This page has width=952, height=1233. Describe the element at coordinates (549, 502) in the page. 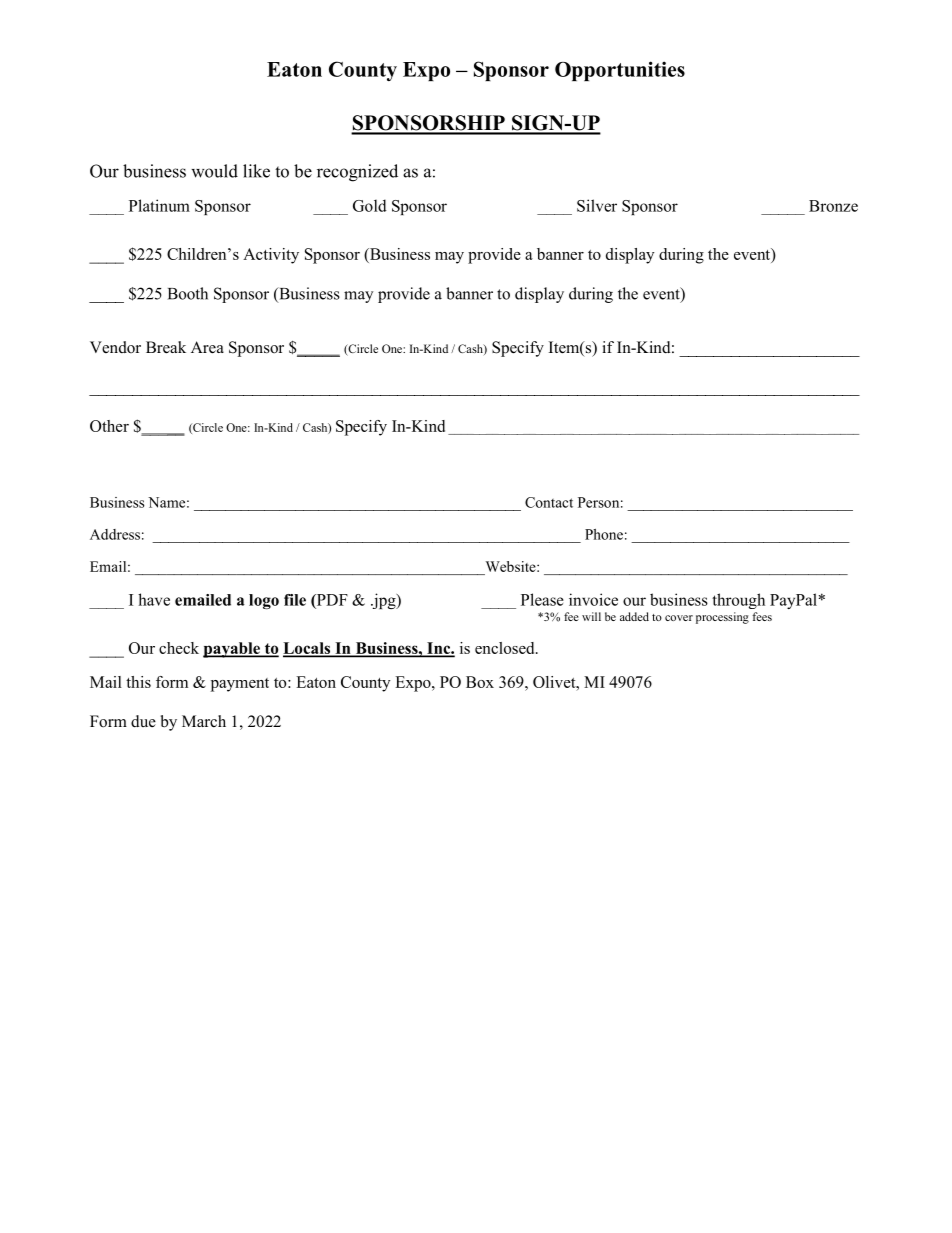

I see `Contact` at that location.
